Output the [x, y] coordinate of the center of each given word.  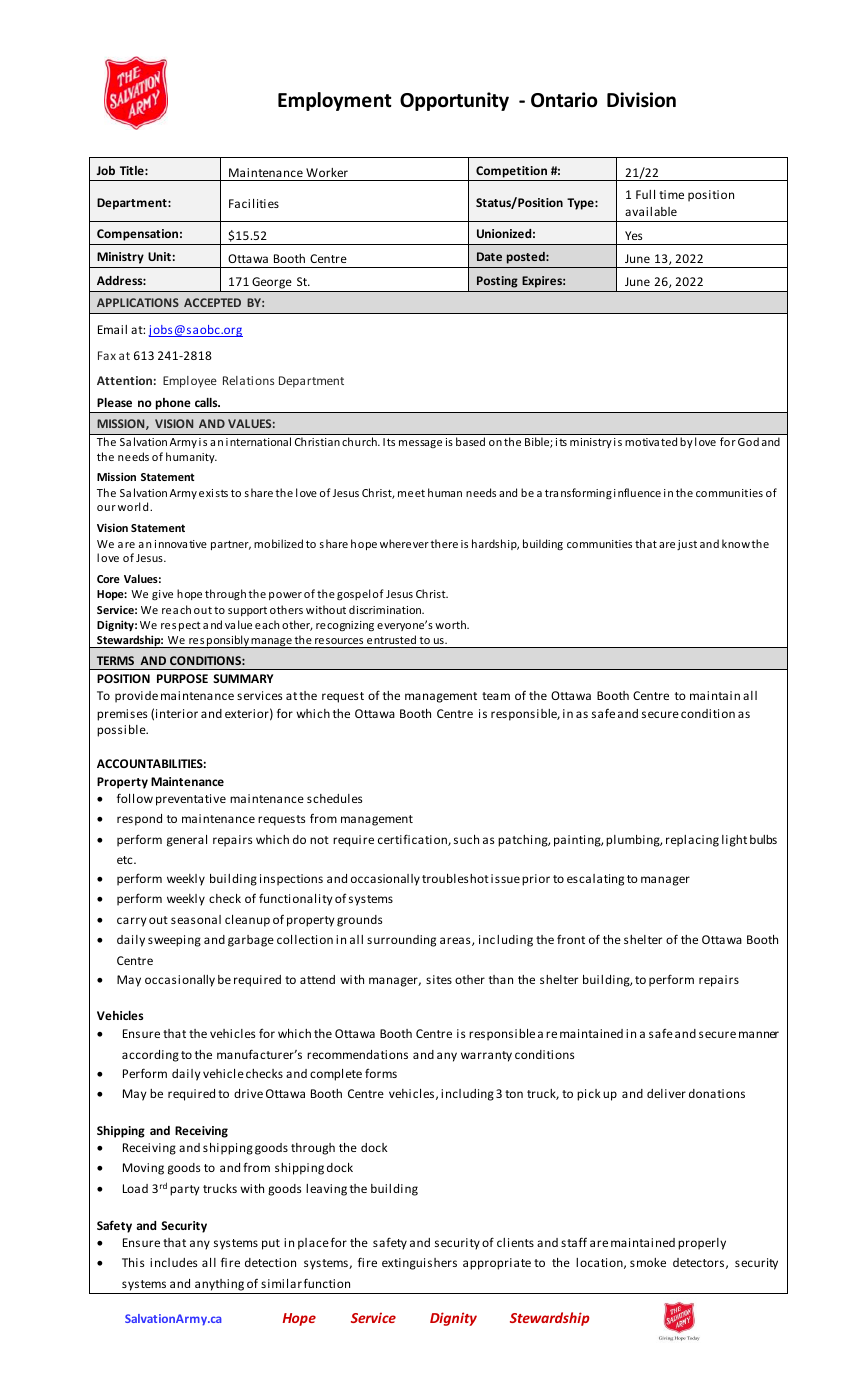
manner [759, 1034]
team [496, 696]
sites [439, 979]
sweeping [174, 941]
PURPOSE [182, 678]
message [420, 444]
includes [173, 1262]
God [748, 441]
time [671, 194]
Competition [511, 172]
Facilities [254, 203]
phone [173, 404]
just [687, 545]
